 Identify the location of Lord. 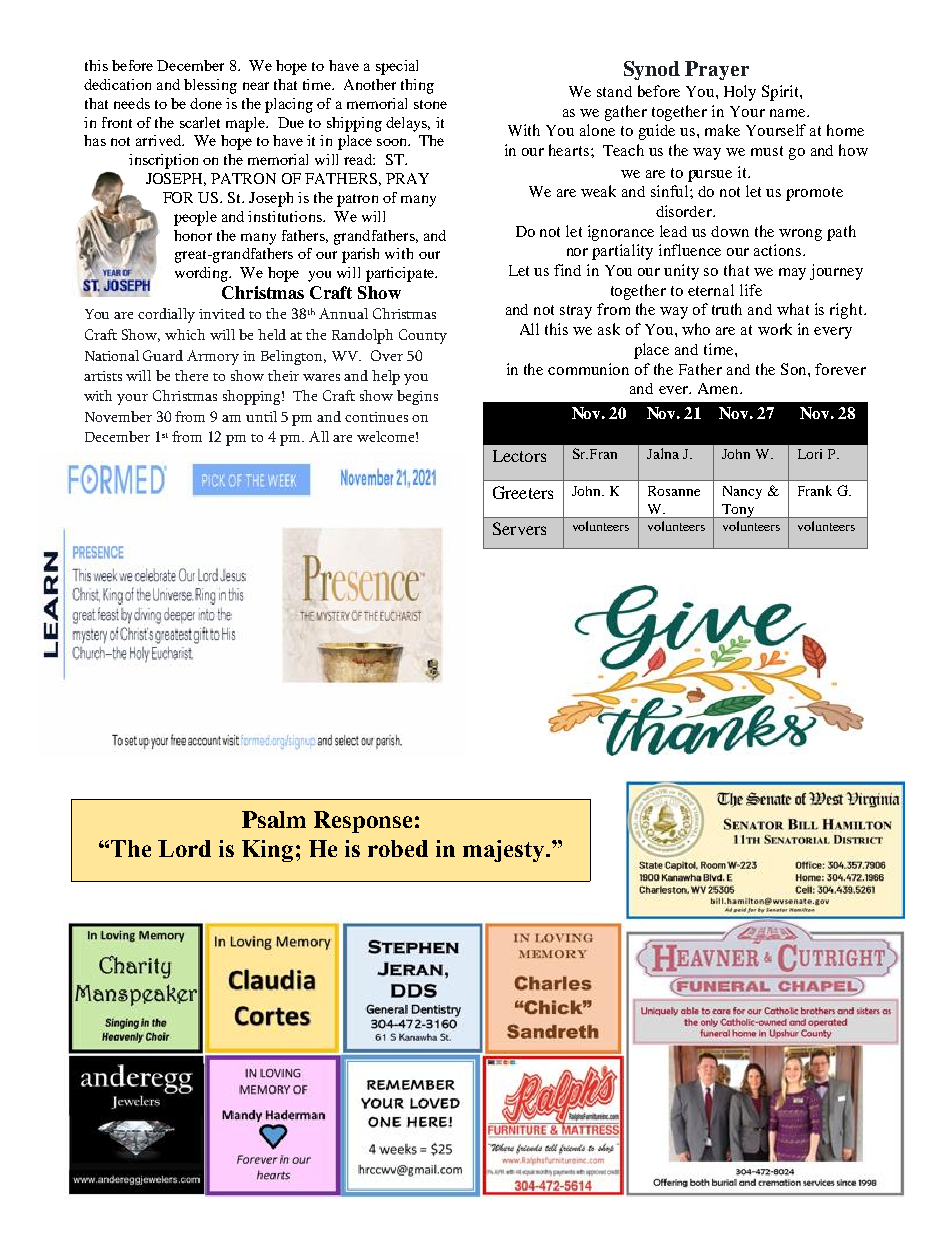
(184, 848).
